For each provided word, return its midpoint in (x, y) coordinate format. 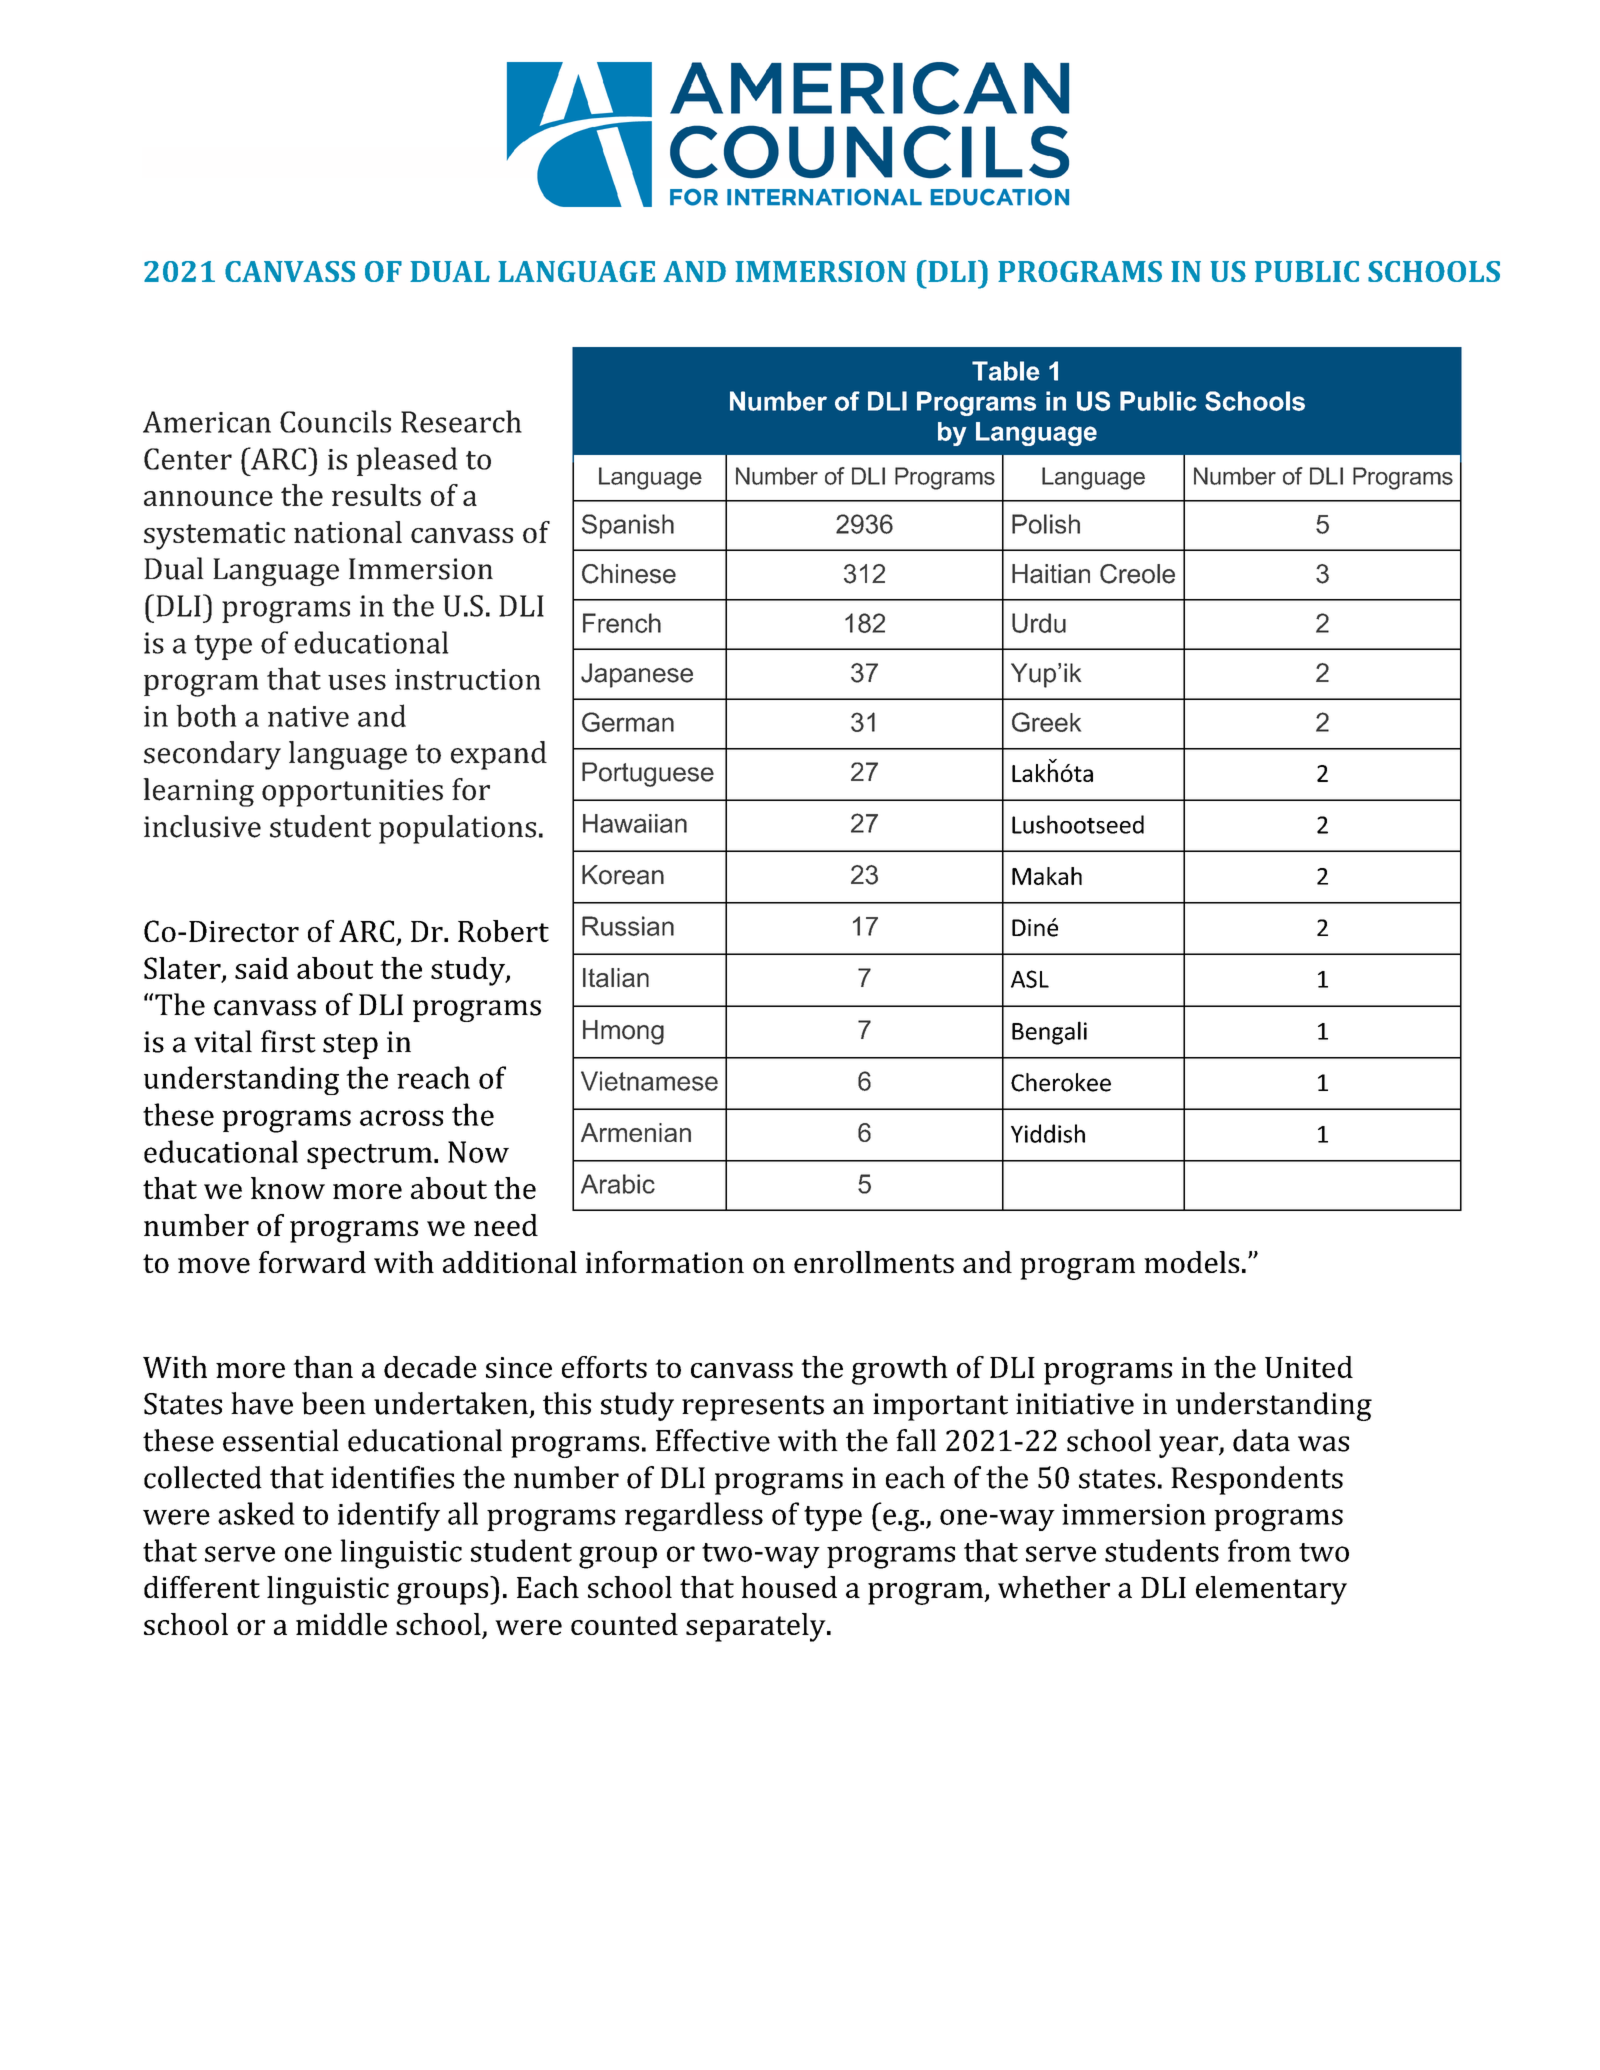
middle (341, 1624)
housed (789, 1587)
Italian (616, 978)
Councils (335, 421)
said (261, 968)
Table (1006, 371)
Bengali (1049, 1033)
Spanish (628, 526)
